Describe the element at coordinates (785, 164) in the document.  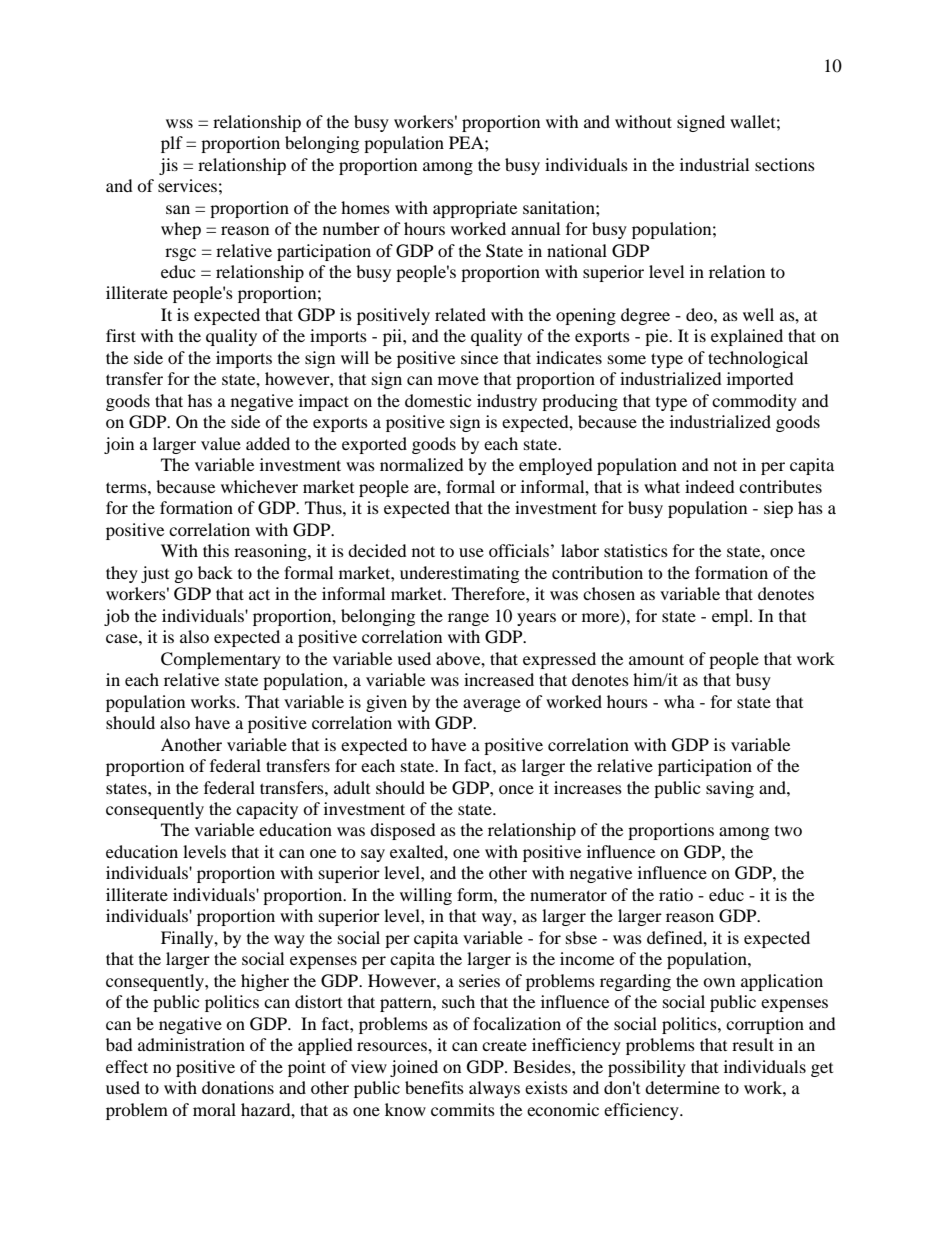
I see `sections` at that location.
